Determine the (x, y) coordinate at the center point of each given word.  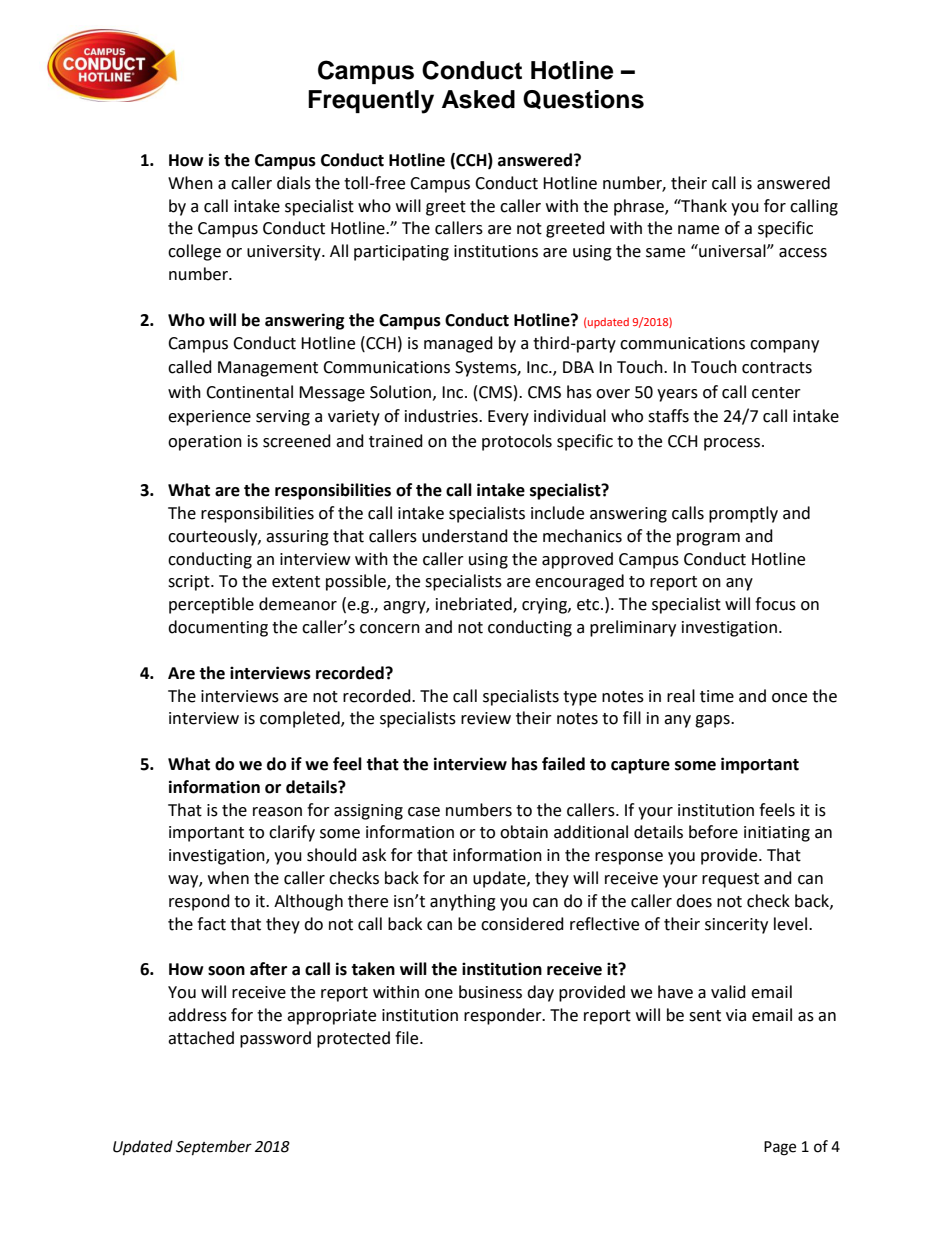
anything (463, 902)
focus (775, 604)
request (730, 880)
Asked (478, 99)
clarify (292, 833)
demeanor (298, 604)
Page (780, 1148)
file (408, 1038)
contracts (777, 368)
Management (268, 369)
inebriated (475, 605)
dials (294, 183)
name (698, 230)
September (214, 1148)
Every (508, 418)
